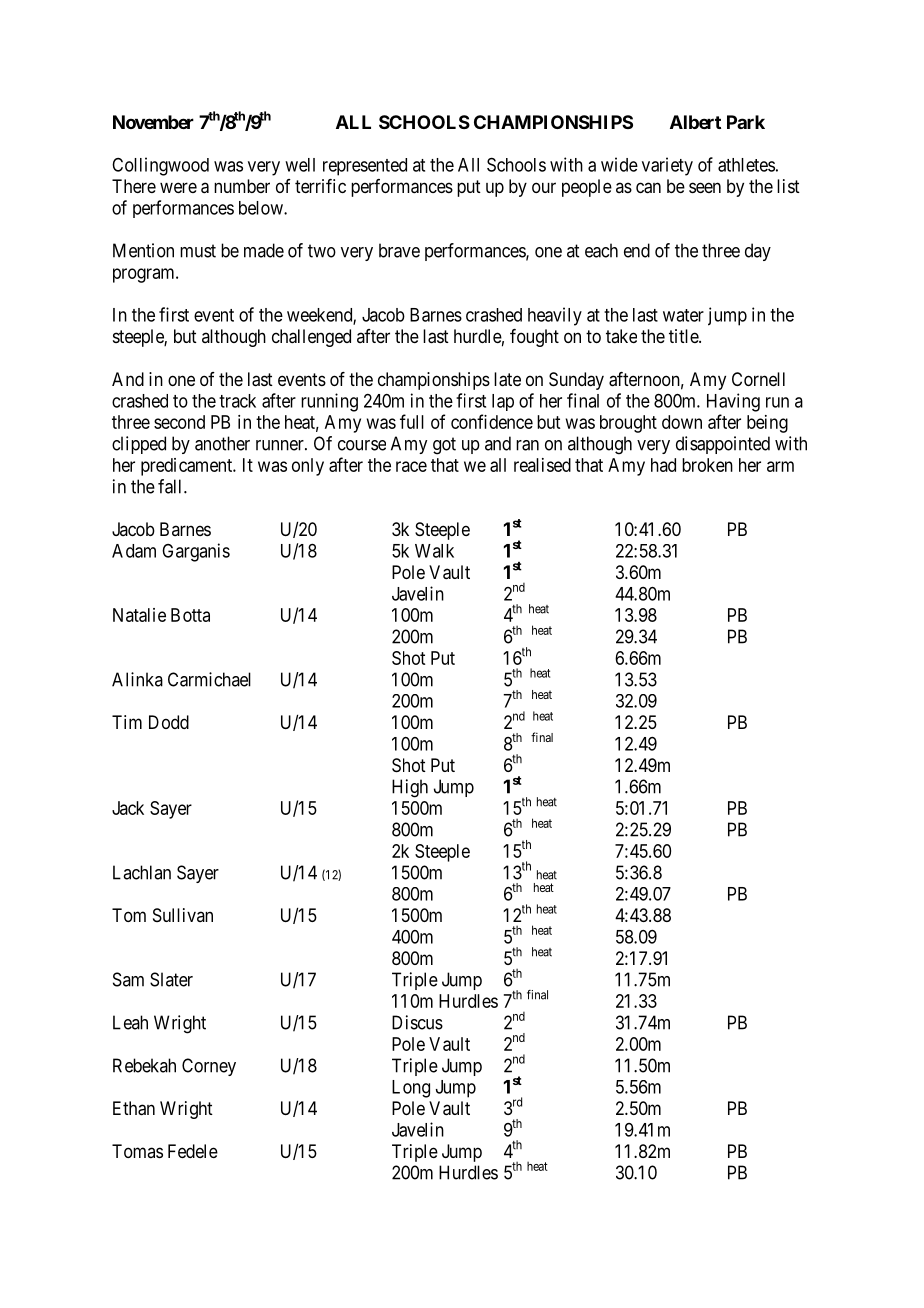  Describe the element at coordinates (365, 167) in the document. I see `represented` at that location.
